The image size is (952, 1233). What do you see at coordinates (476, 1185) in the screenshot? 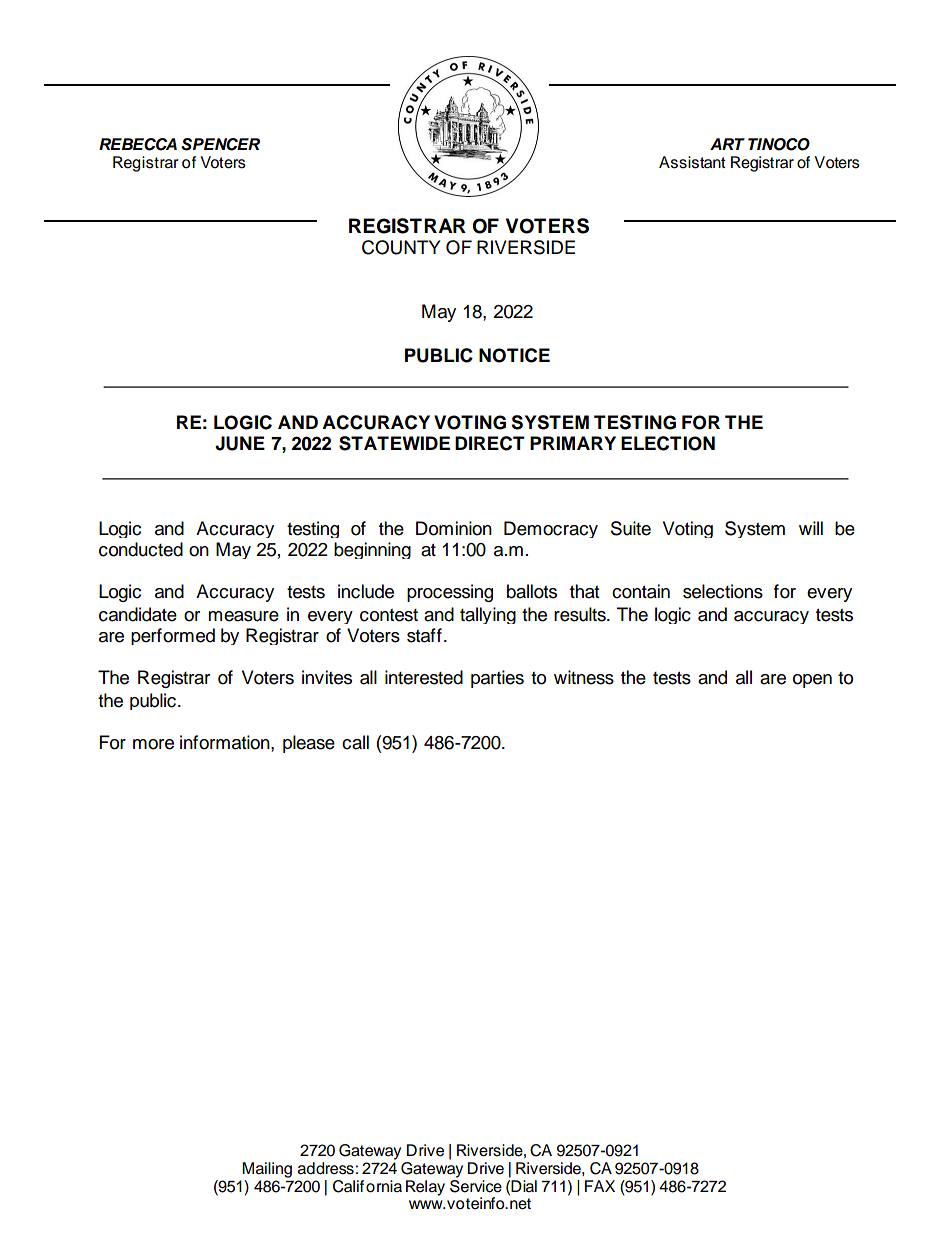
I see `Service` at bounding box center [476, 1185].
